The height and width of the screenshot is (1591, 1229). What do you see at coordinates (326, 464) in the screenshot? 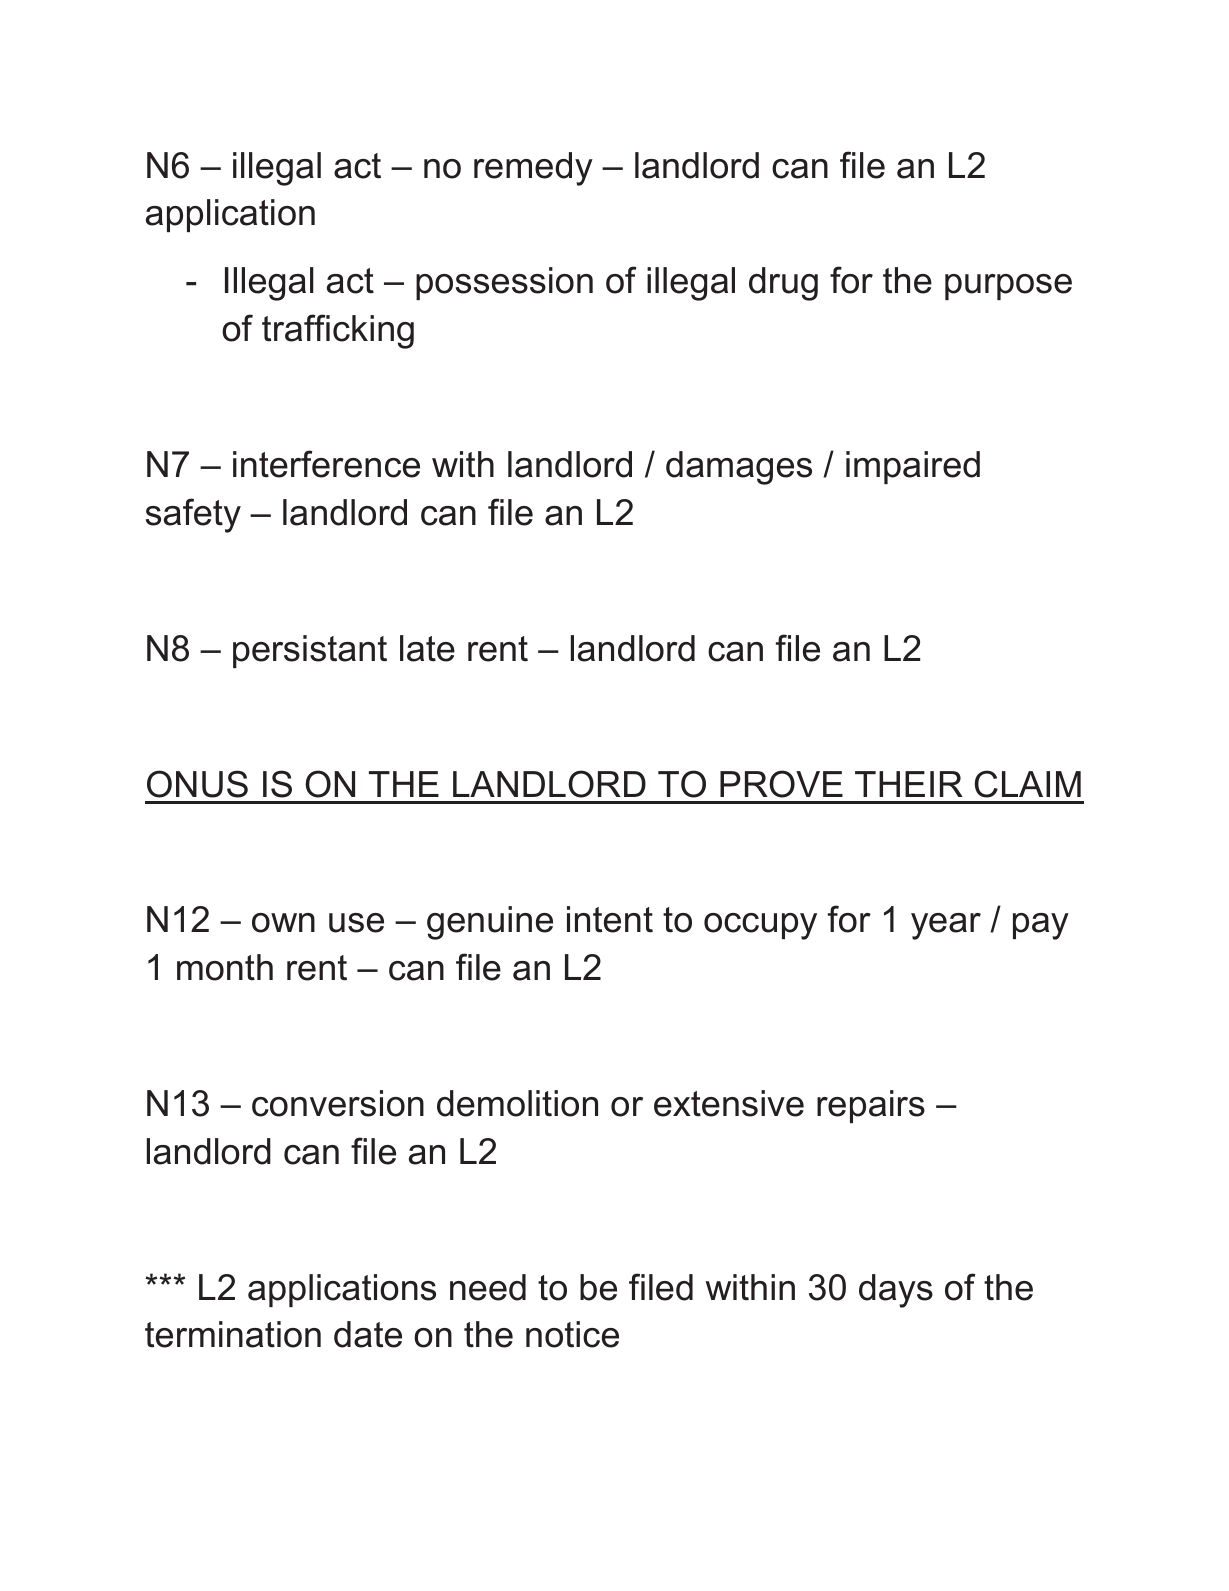
I see `interference` at bounding box center [326, 464].
